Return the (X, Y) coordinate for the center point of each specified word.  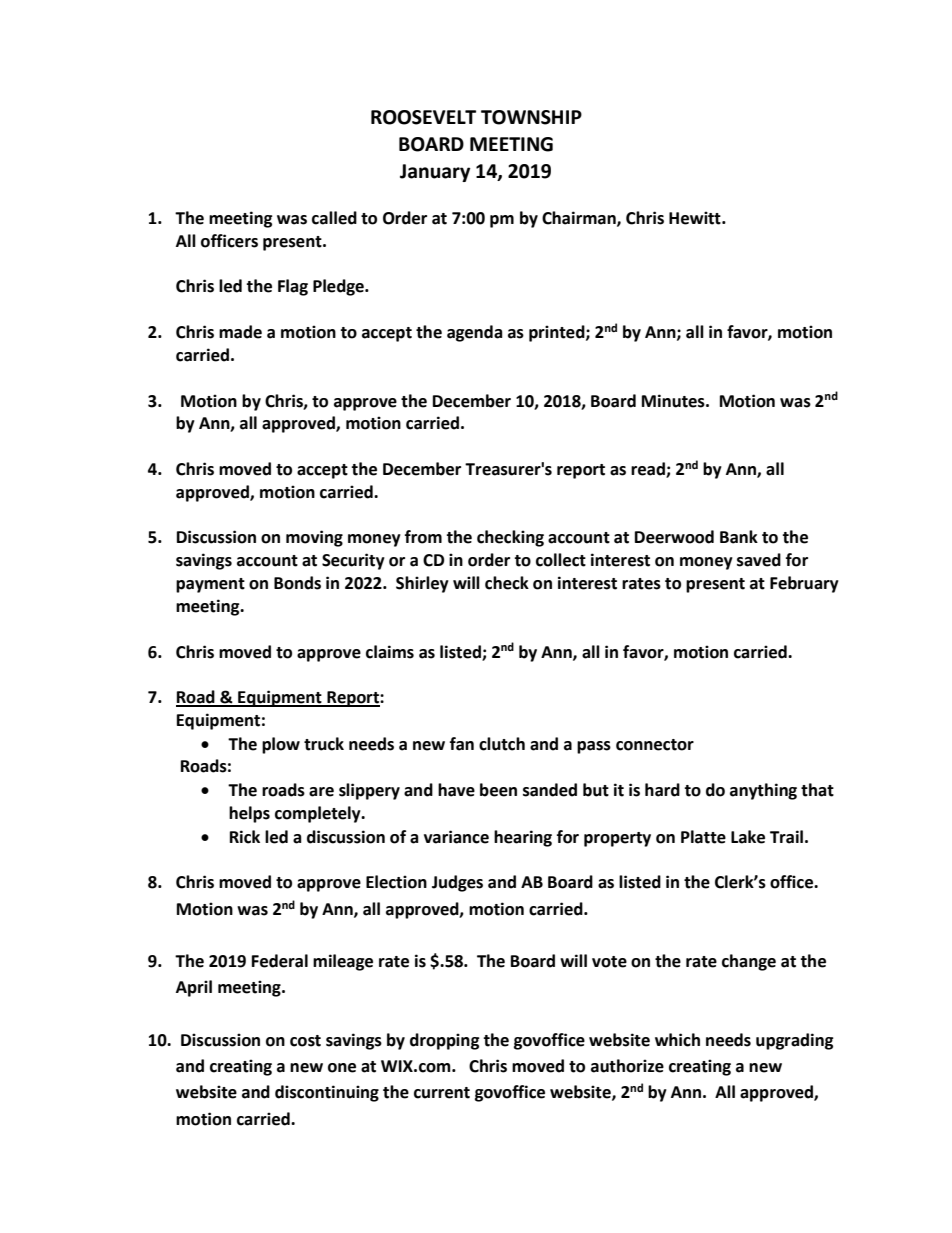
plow (281, 745)
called (334, 218)
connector (655, 745)
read (649, 470)
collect (561, 560)
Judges (457, 883)
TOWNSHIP (531, 117)
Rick (245, 837)
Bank (739, 537)
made (240, 332)
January (435, 173)
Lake (748, 837)
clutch (502, 744)
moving (314, 538)
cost (305, 1041)
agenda (475, 333)
